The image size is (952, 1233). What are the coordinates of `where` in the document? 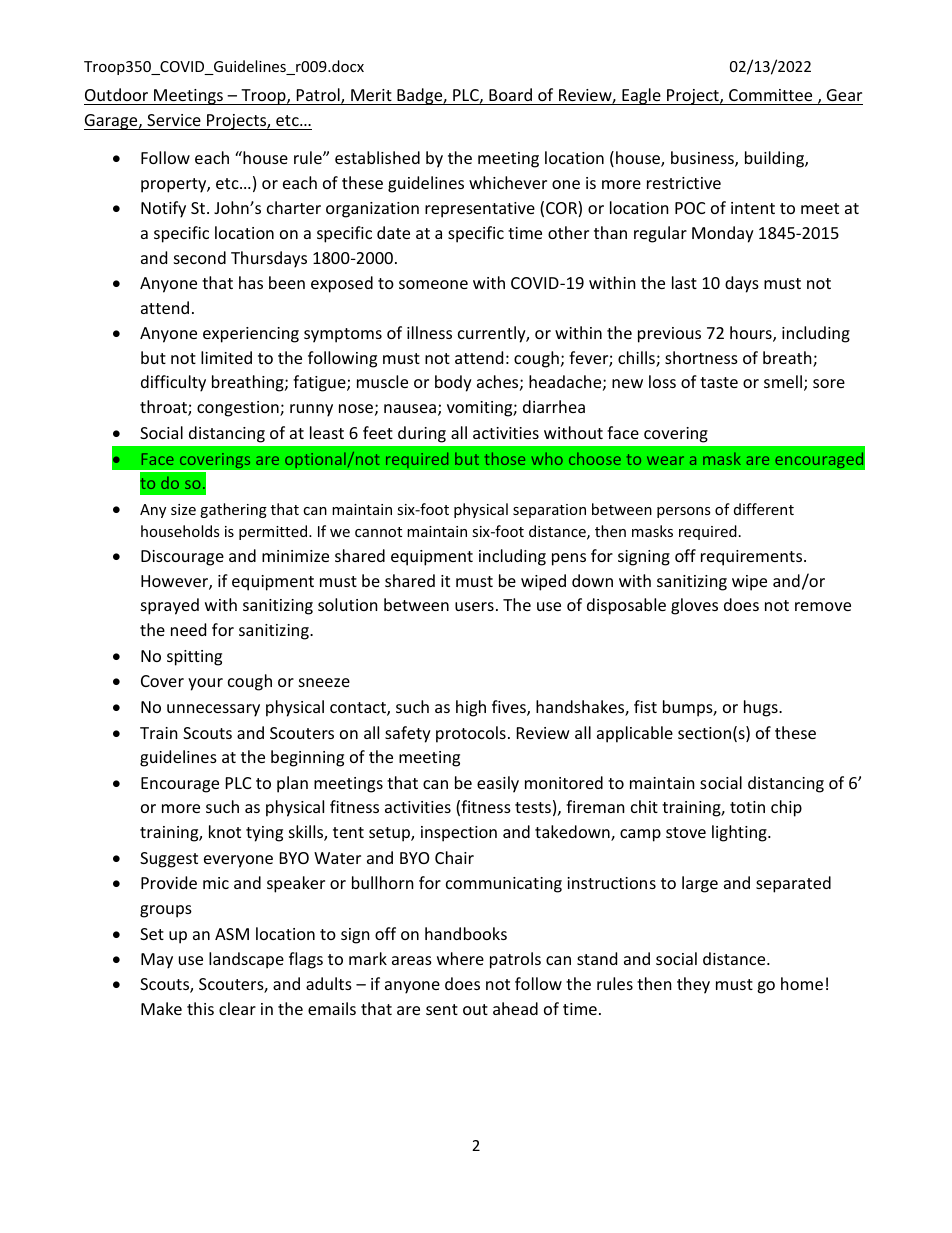 It's located at (460, 958).
